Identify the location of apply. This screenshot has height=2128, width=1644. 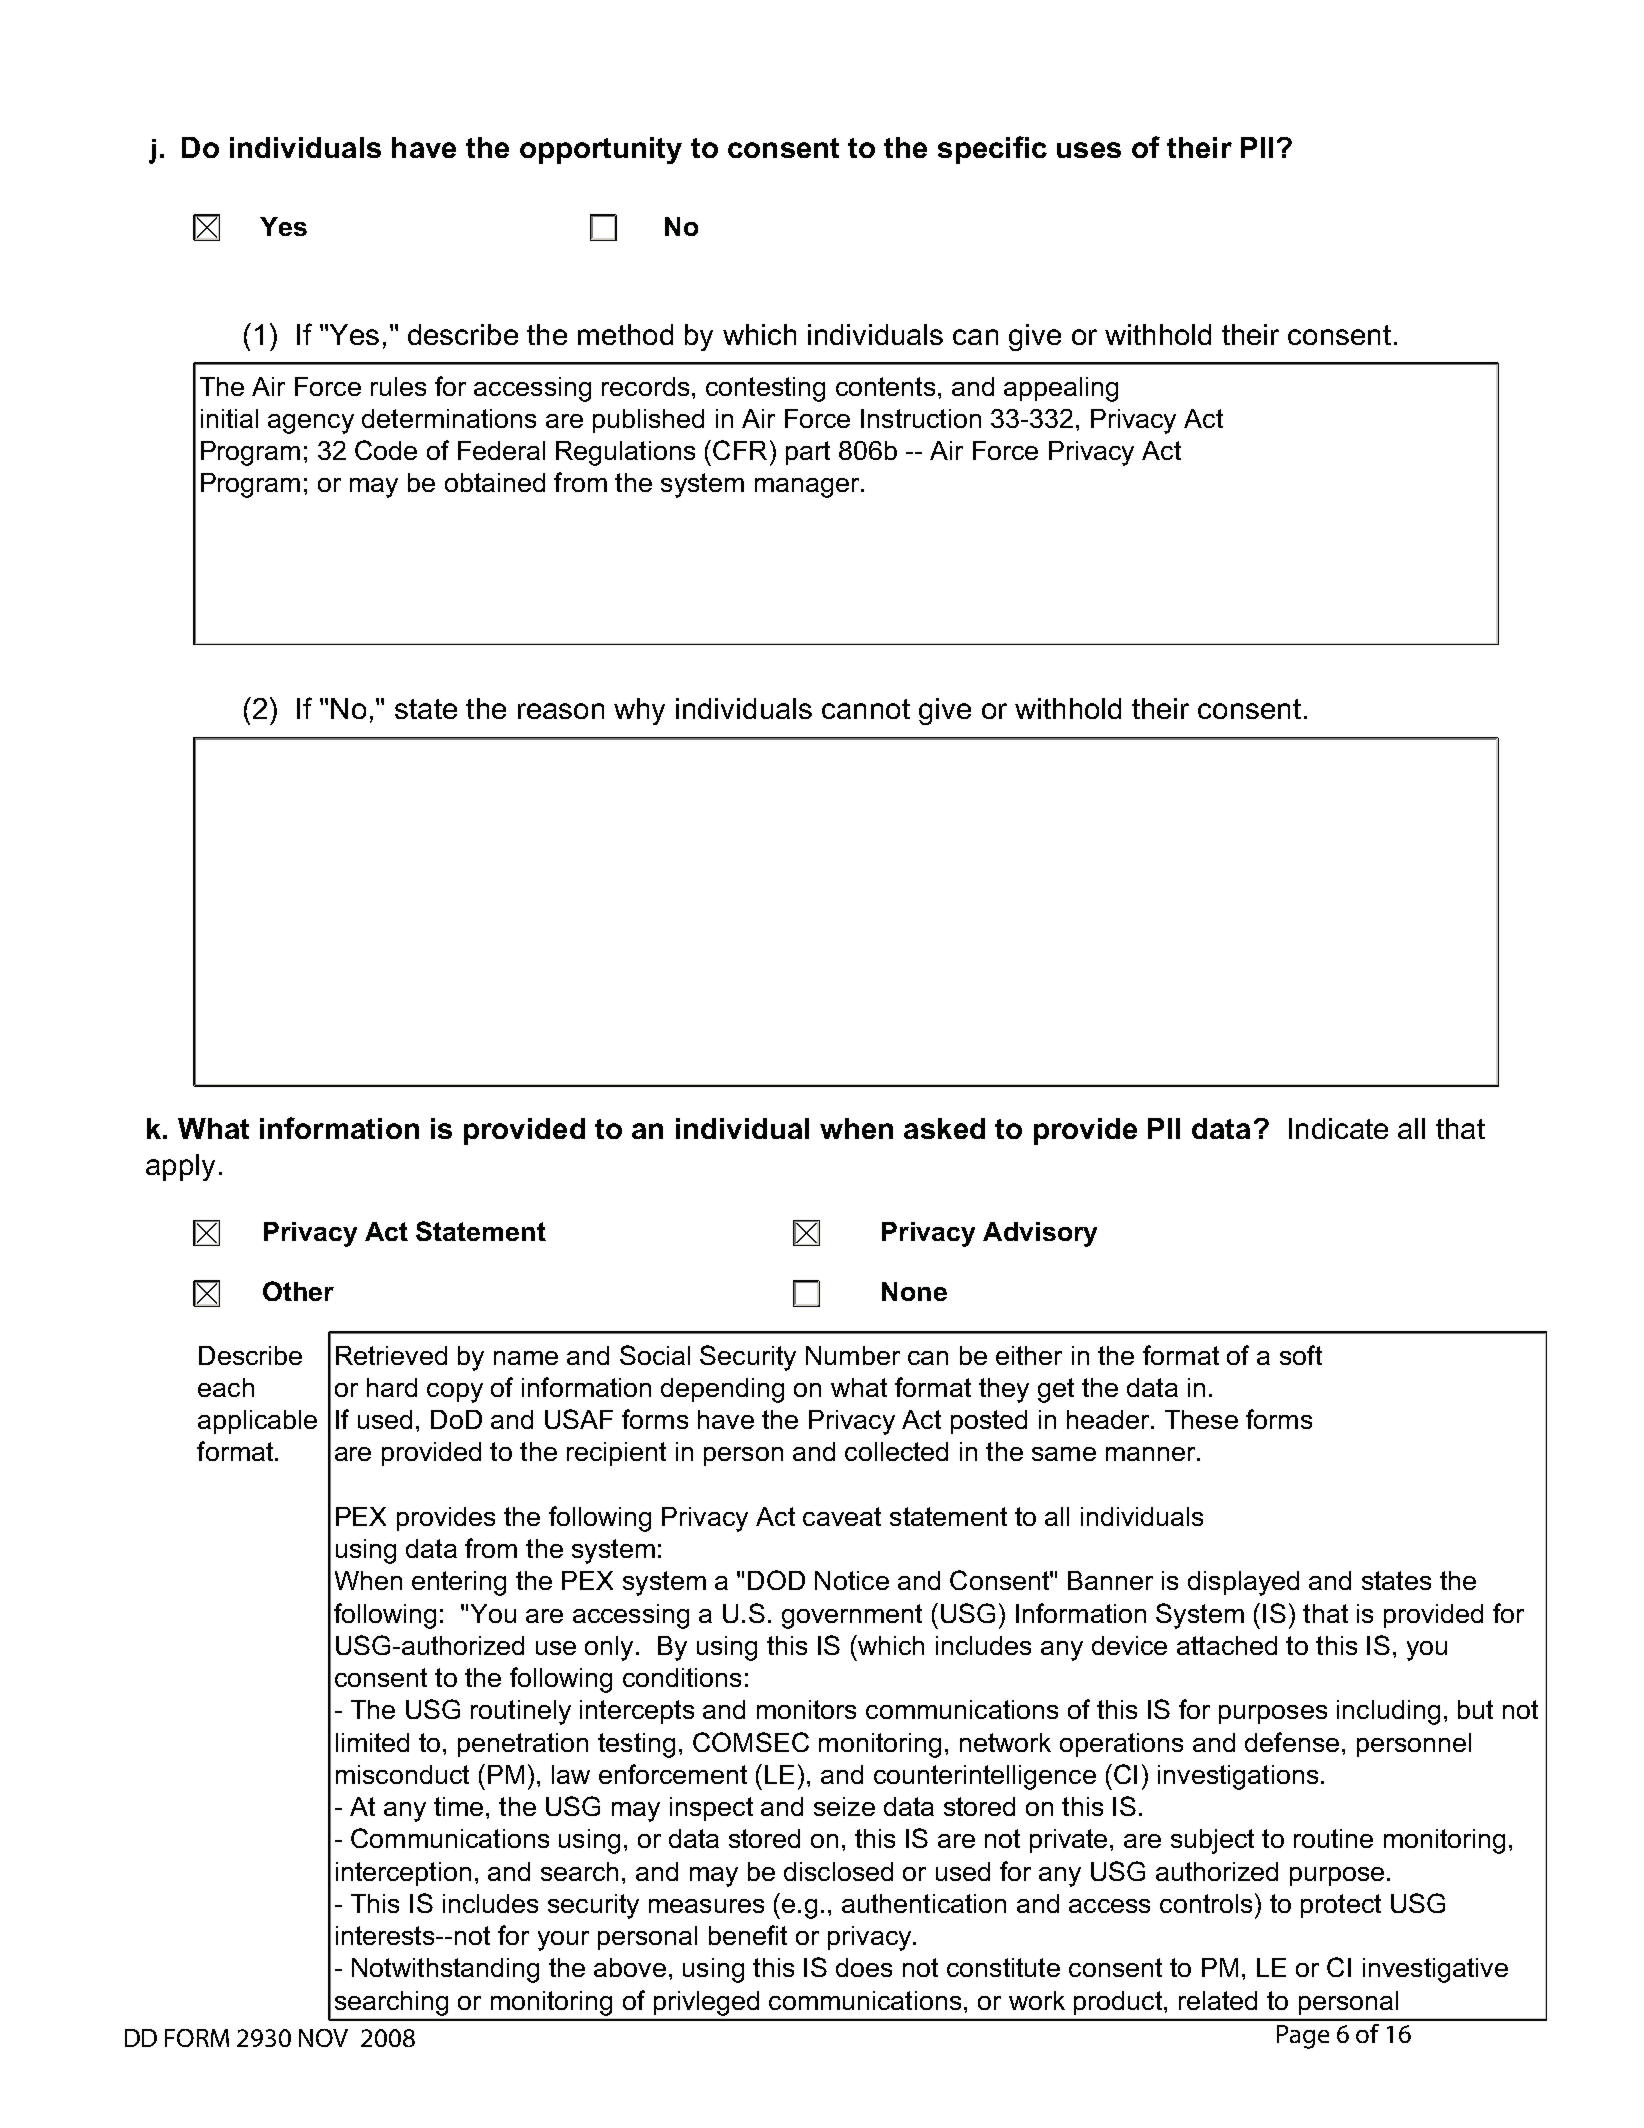
(180, 1167).
